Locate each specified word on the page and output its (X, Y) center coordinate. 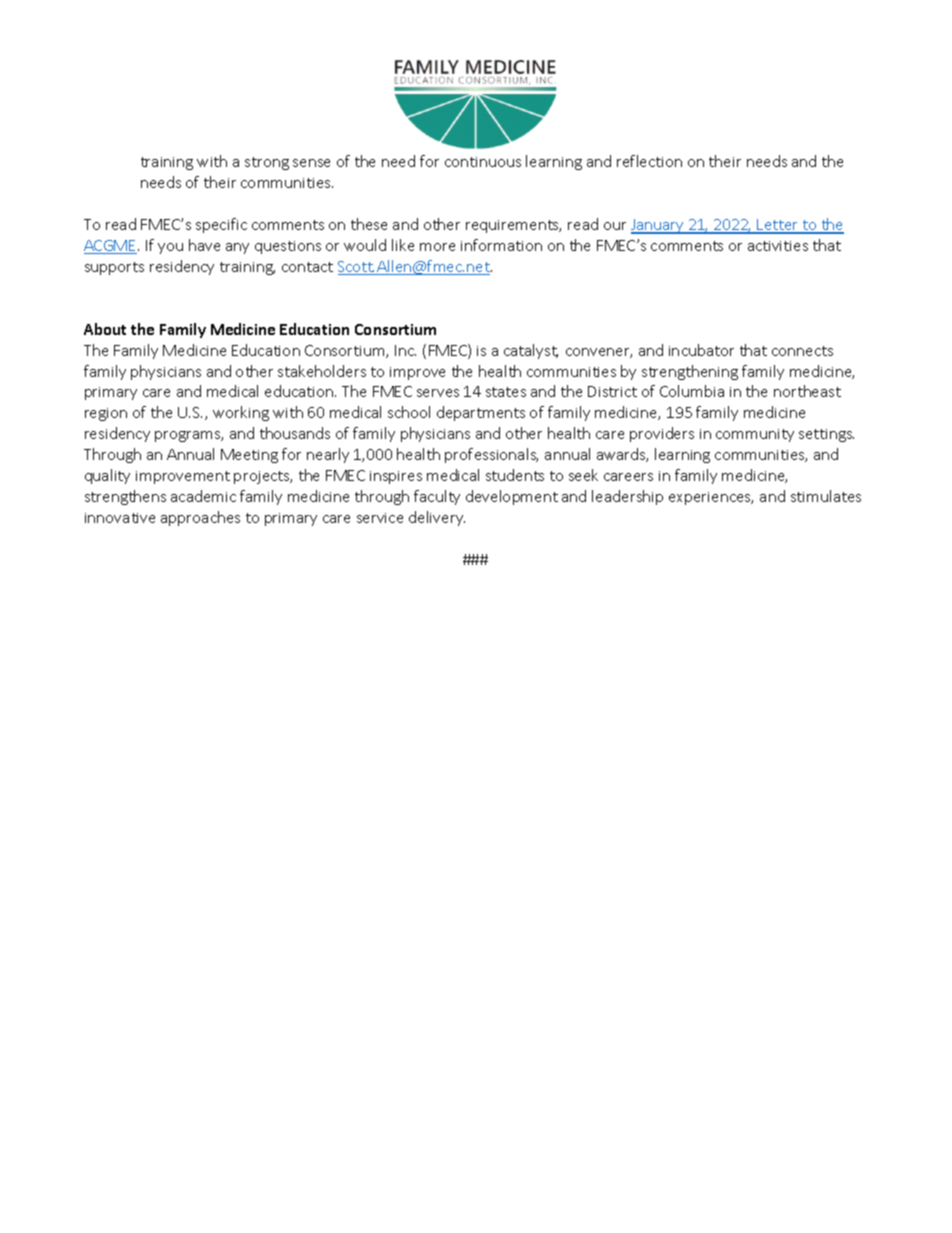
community (755, 435)
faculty (437, 497)
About (105, 329)
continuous (483, 162)
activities (778, 246)
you (170, 248)
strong (267, 163)
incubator (701, 350)
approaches (200, 518)
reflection (649, 161)
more (437, 247)
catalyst (531, 351)
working (241, 413)
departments (481, 413)
